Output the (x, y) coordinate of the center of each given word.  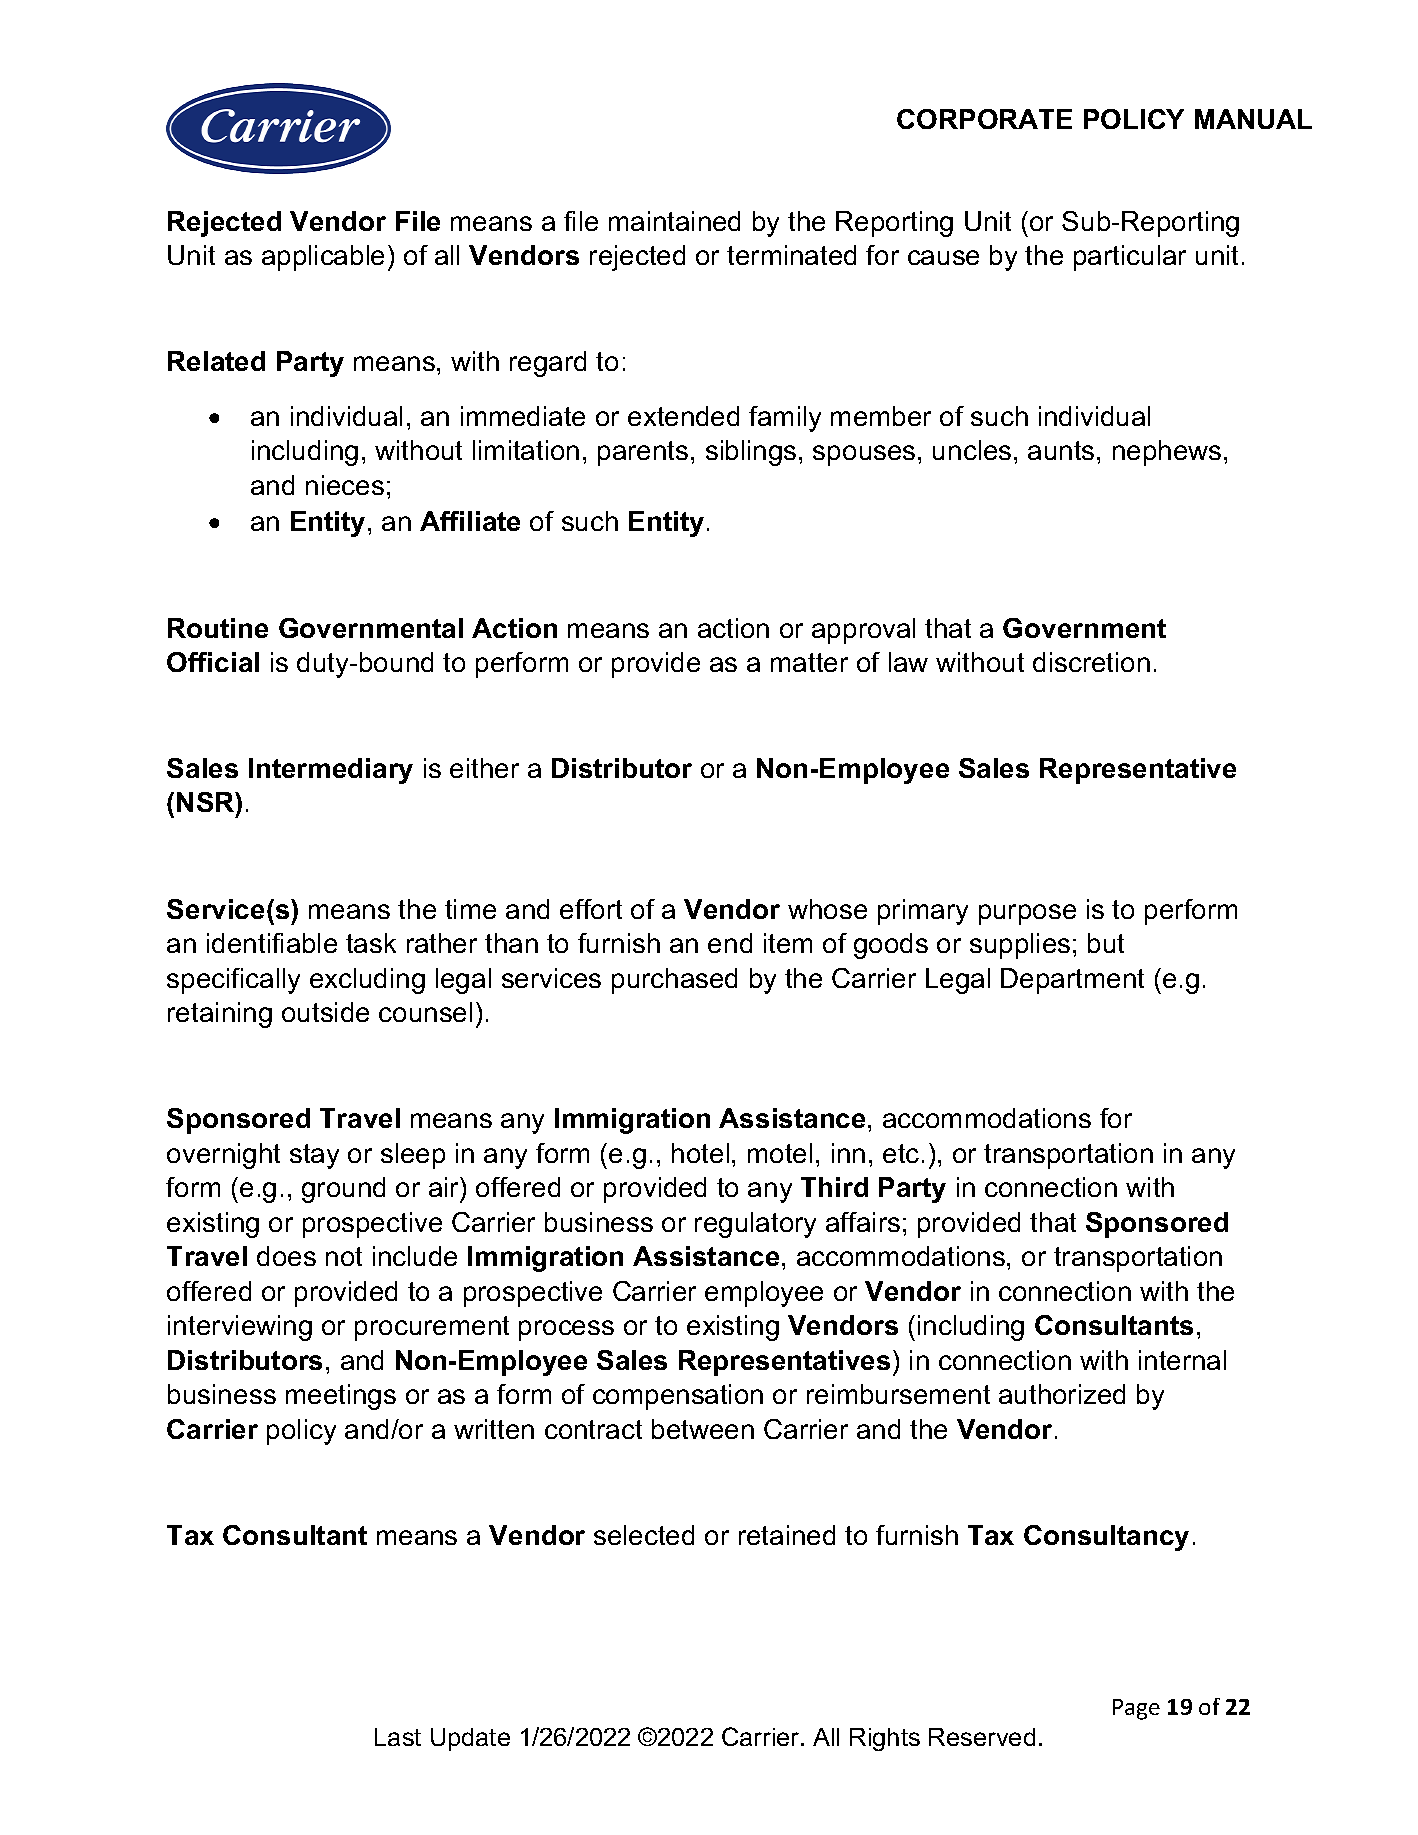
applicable (323, 258)
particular (1130, 258)
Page (1136, 1709)
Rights (885, 1739)
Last (398, 1737)
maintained (674, 221)
